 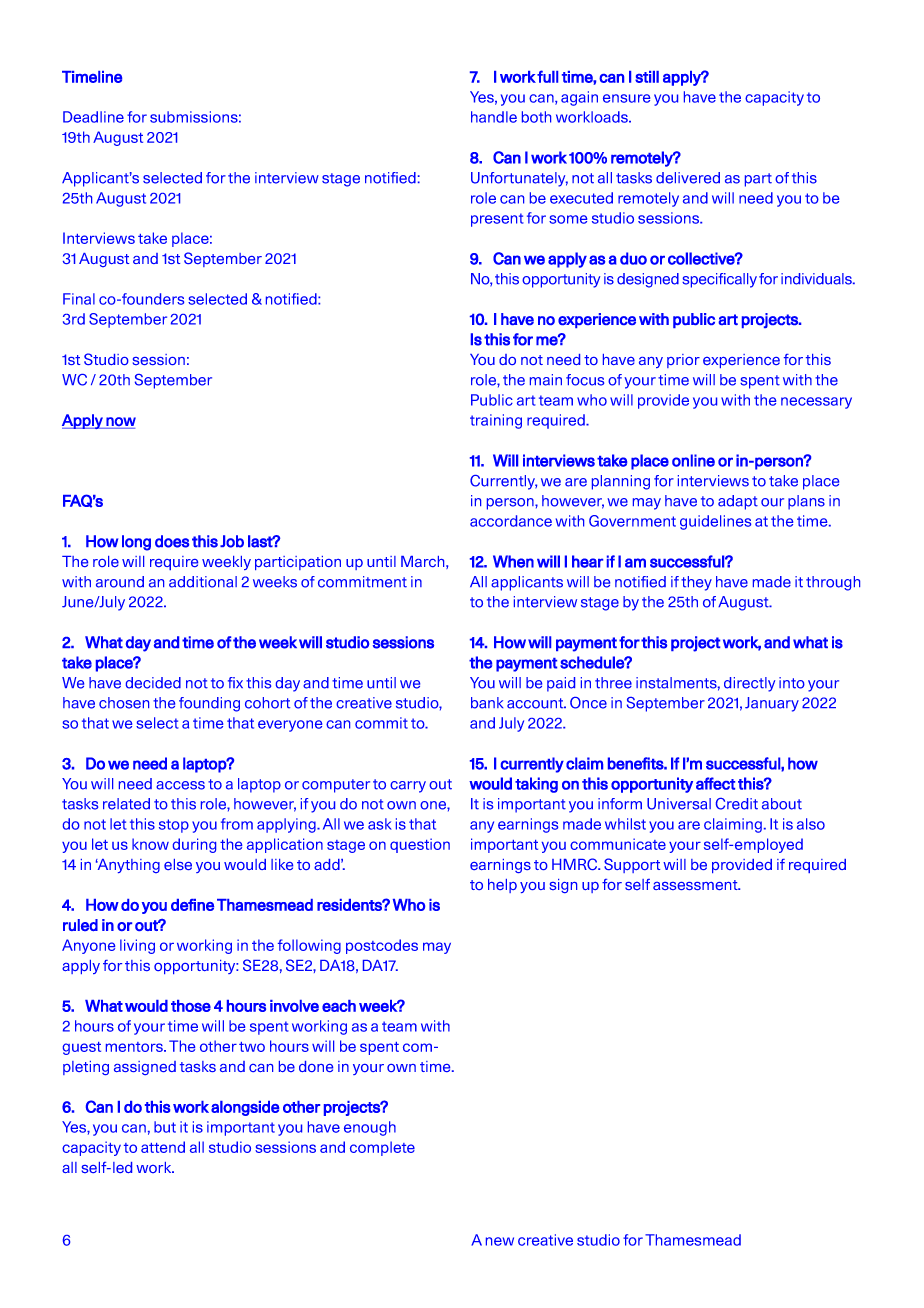 What do you see at coordinates (137, 946) in the screenshot?
I see `living` at bounding box center [137, 946].
